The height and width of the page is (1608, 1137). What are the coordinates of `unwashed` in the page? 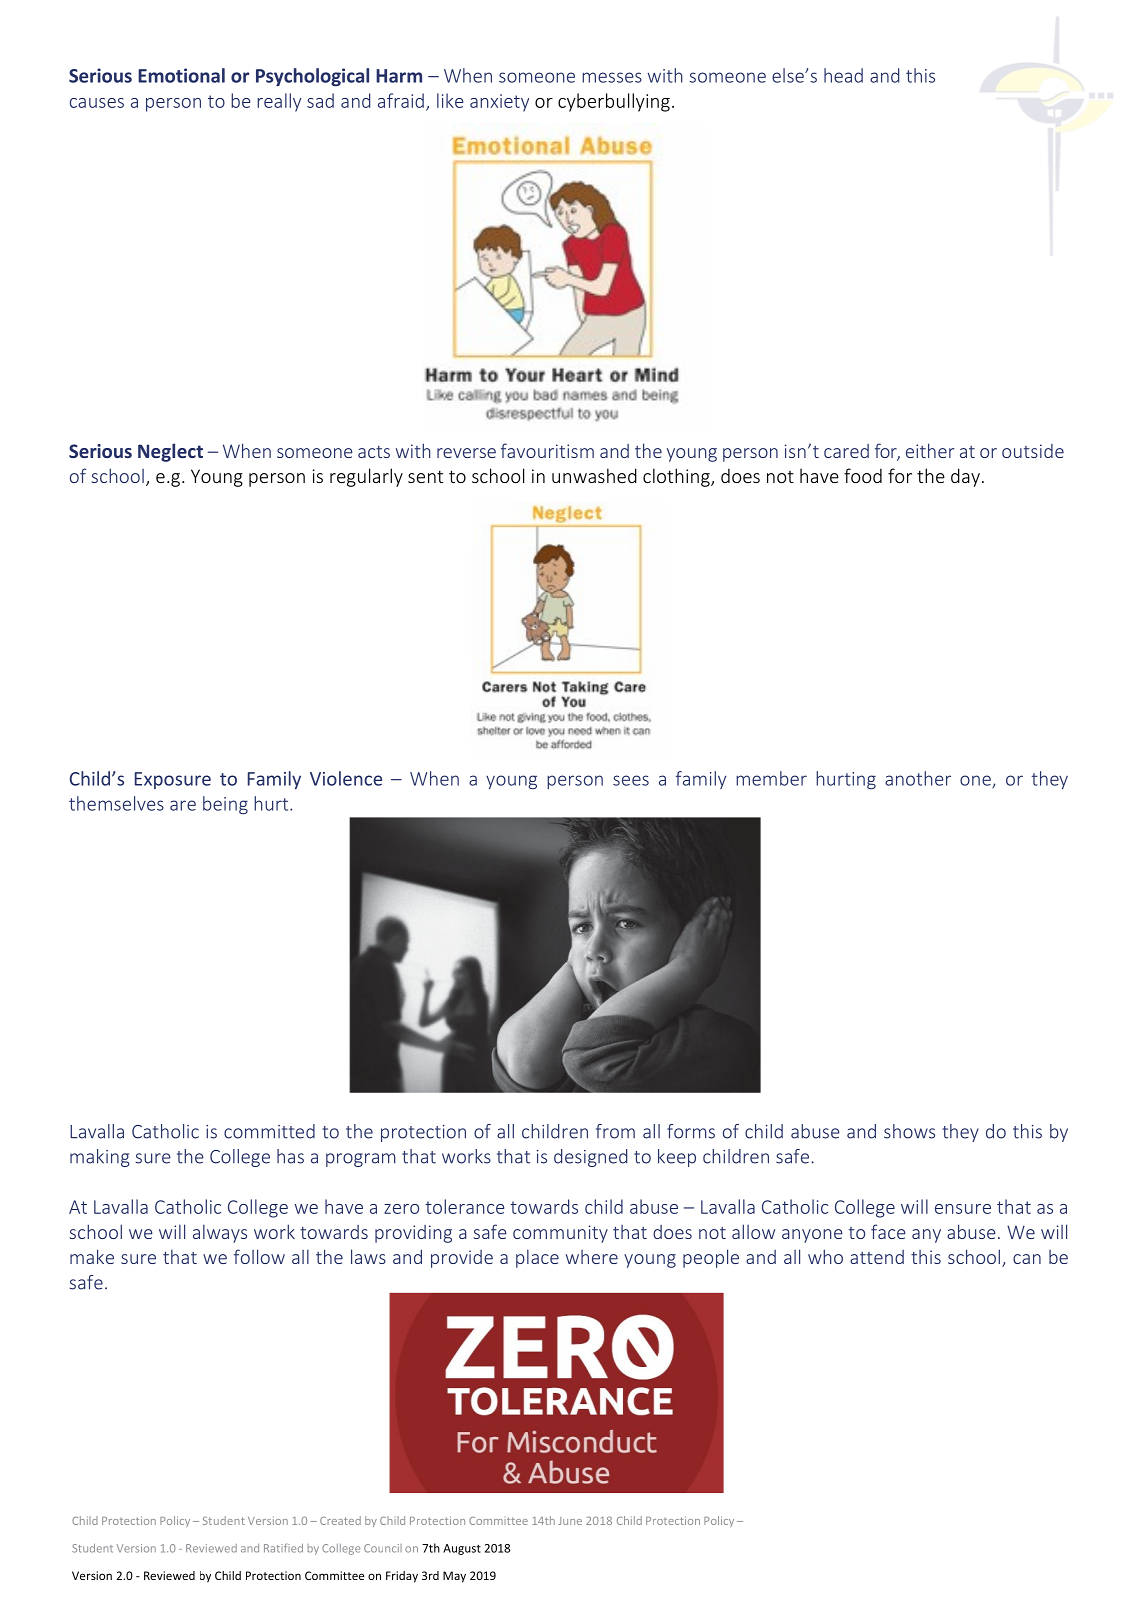 It's located at (594, 475).
